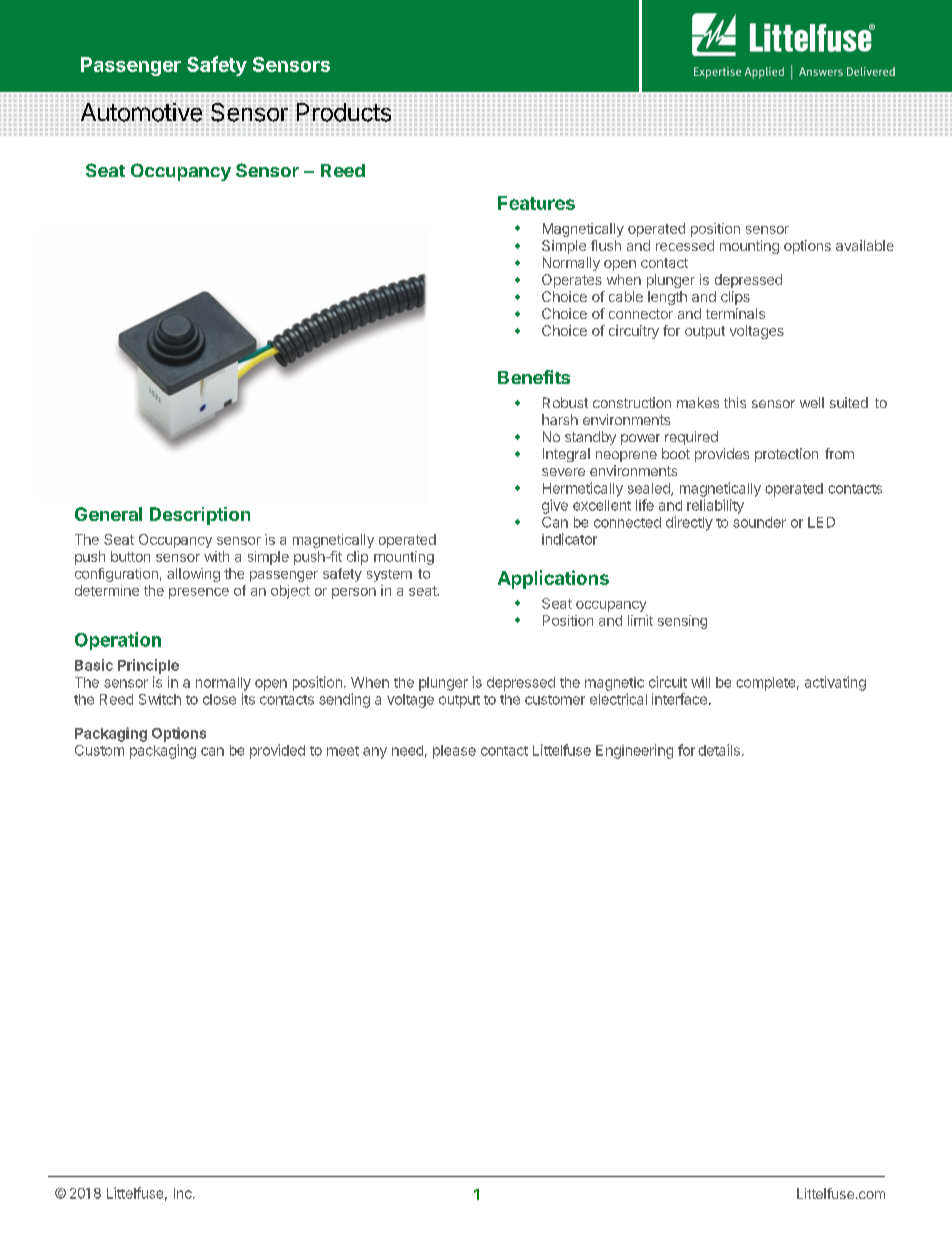  What do you see at coordinates (786, 455) in the image?
I see `protection` at bounding box center [786, 455].
